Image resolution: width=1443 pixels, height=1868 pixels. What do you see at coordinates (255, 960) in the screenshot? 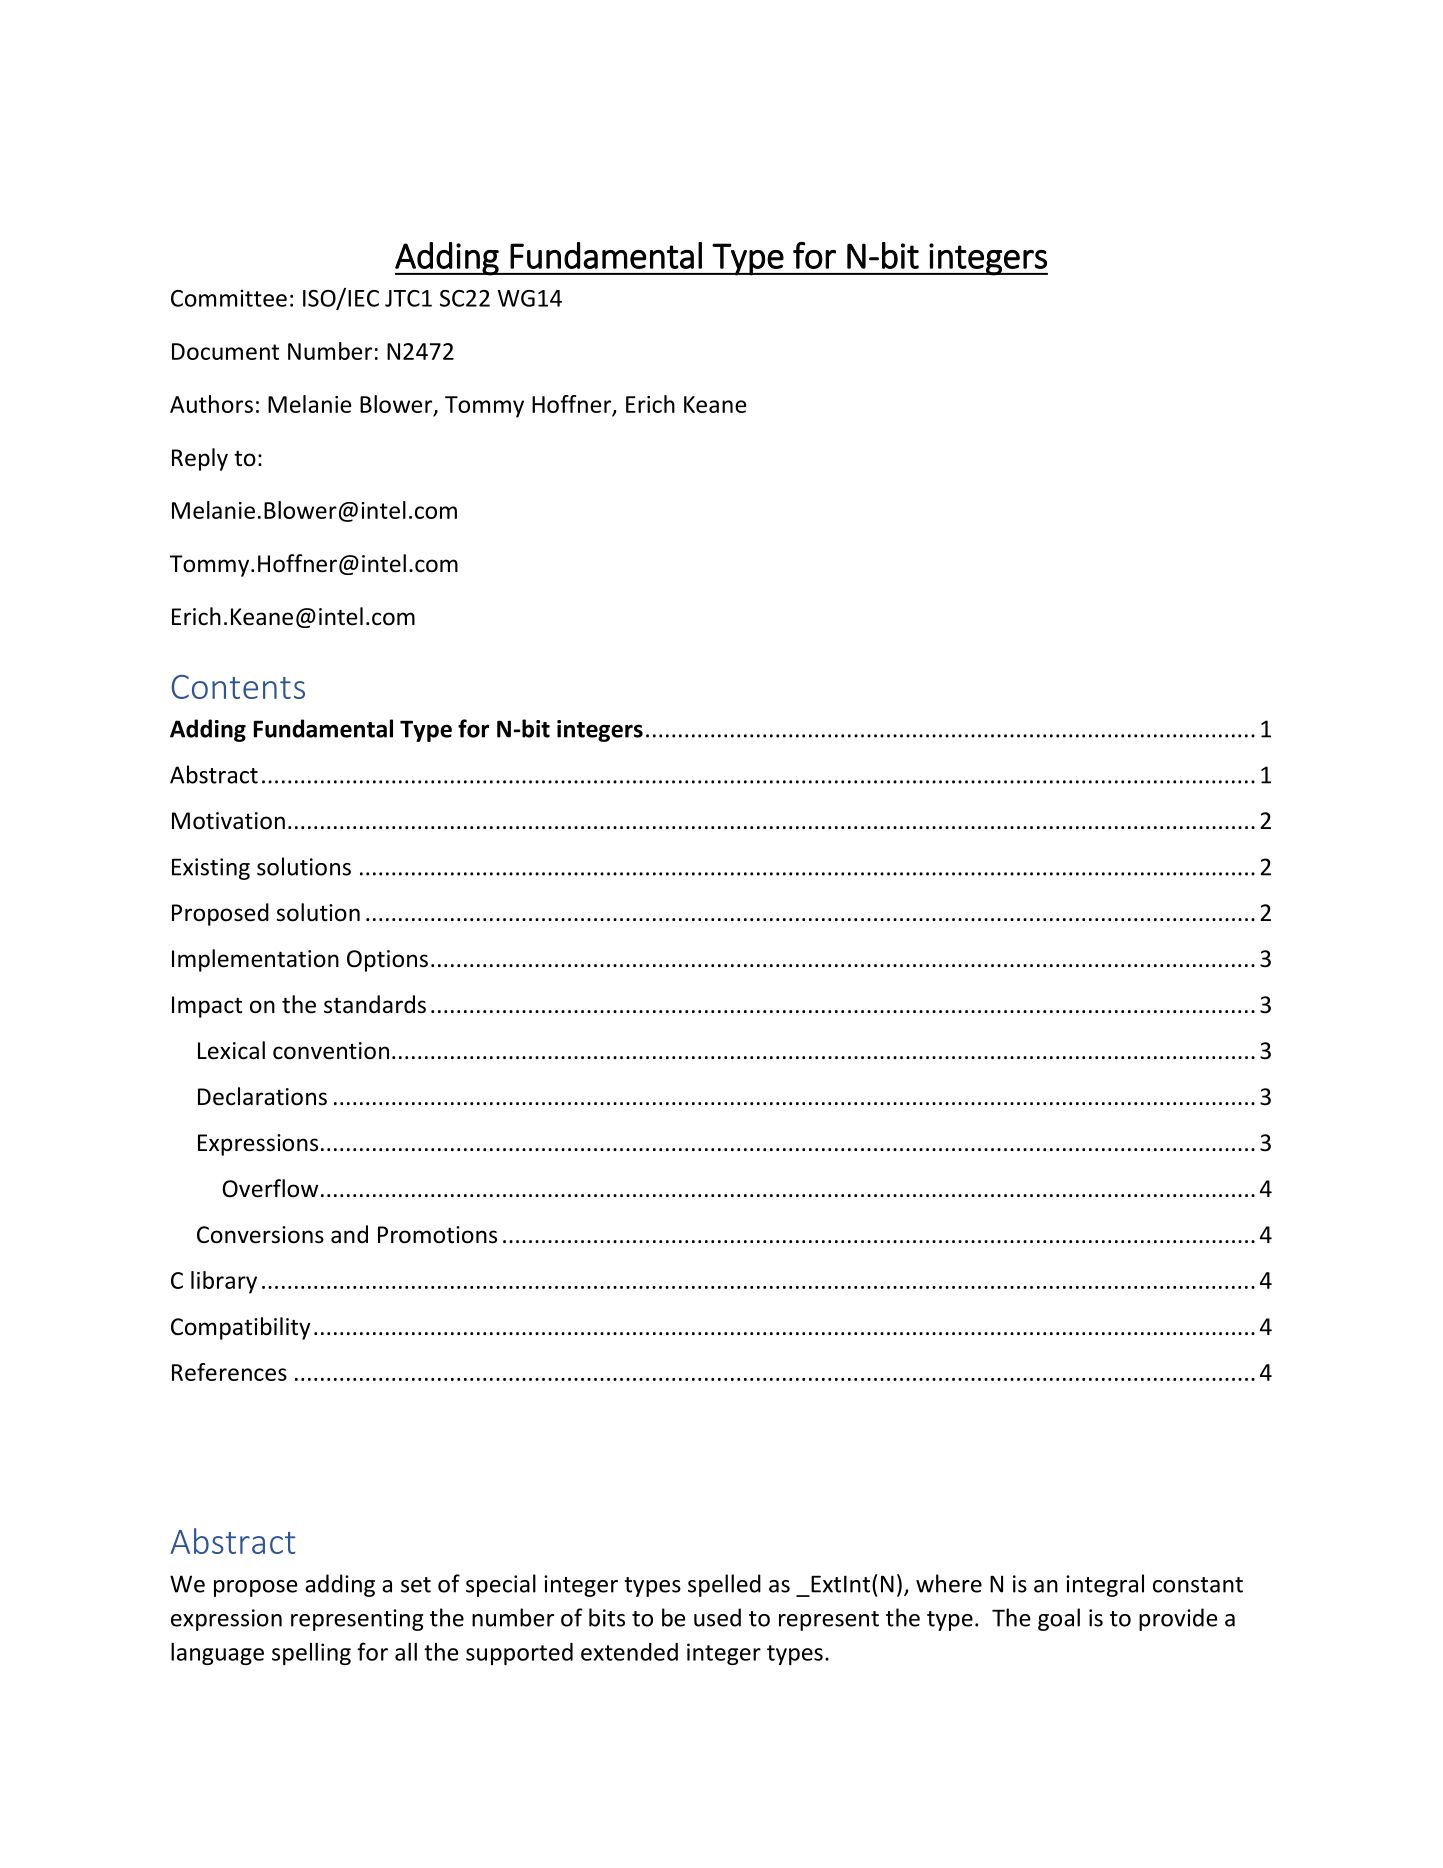
I see `Implementation` at bounding box center [255, 960].
